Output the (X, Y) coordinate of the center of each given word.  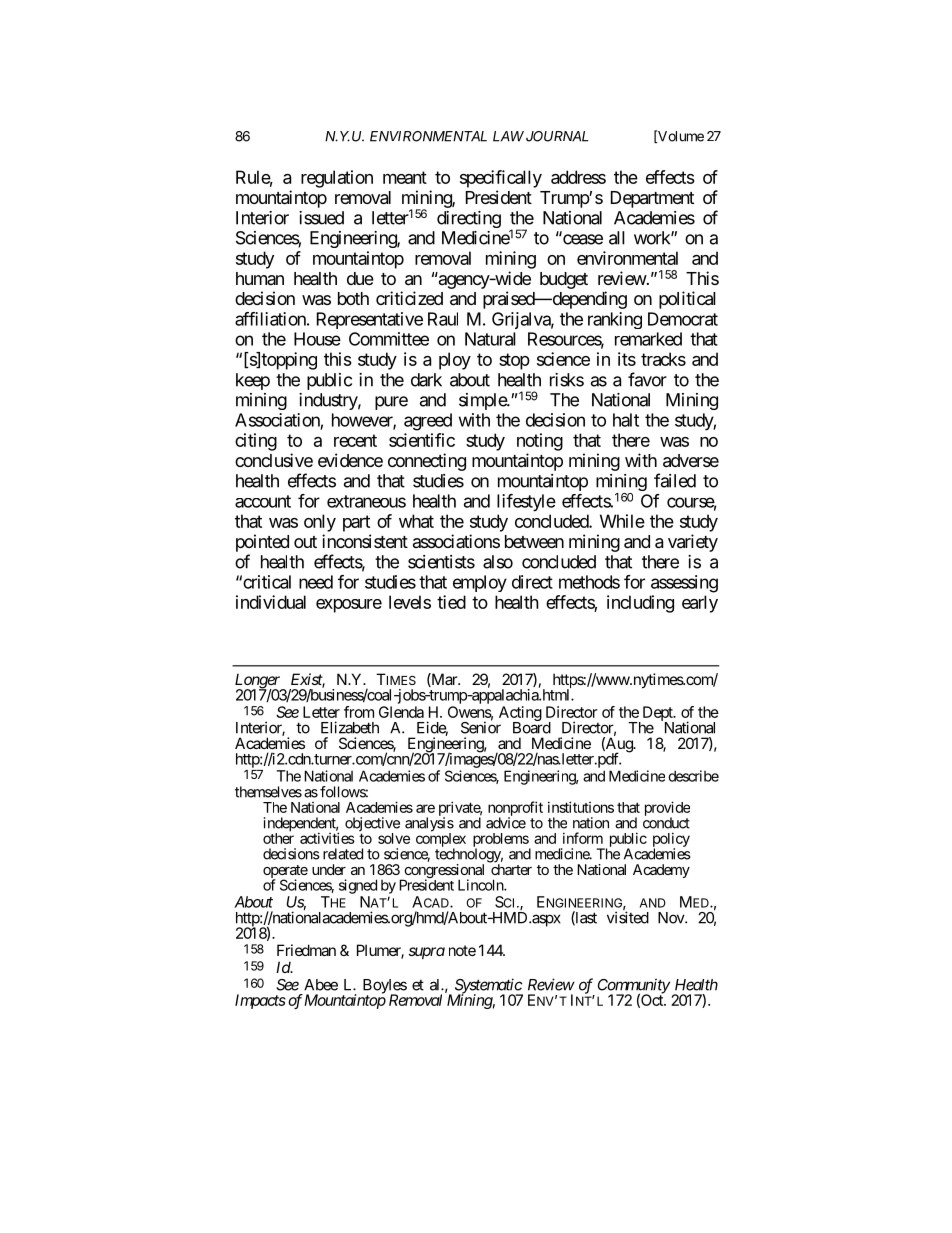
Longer (259, 682)
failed (675, 480)
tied (451, 602)
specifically (501, 179)
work (653, 238)
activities (327, 838)
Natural (490, 339)
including (640, 604)
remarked (648, 339)
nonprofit (515, 809)
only (320, 523)
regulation (337, 179)
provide (667, 809)
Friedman (306, 950)
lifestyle (526, 503)
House (317, 339)
